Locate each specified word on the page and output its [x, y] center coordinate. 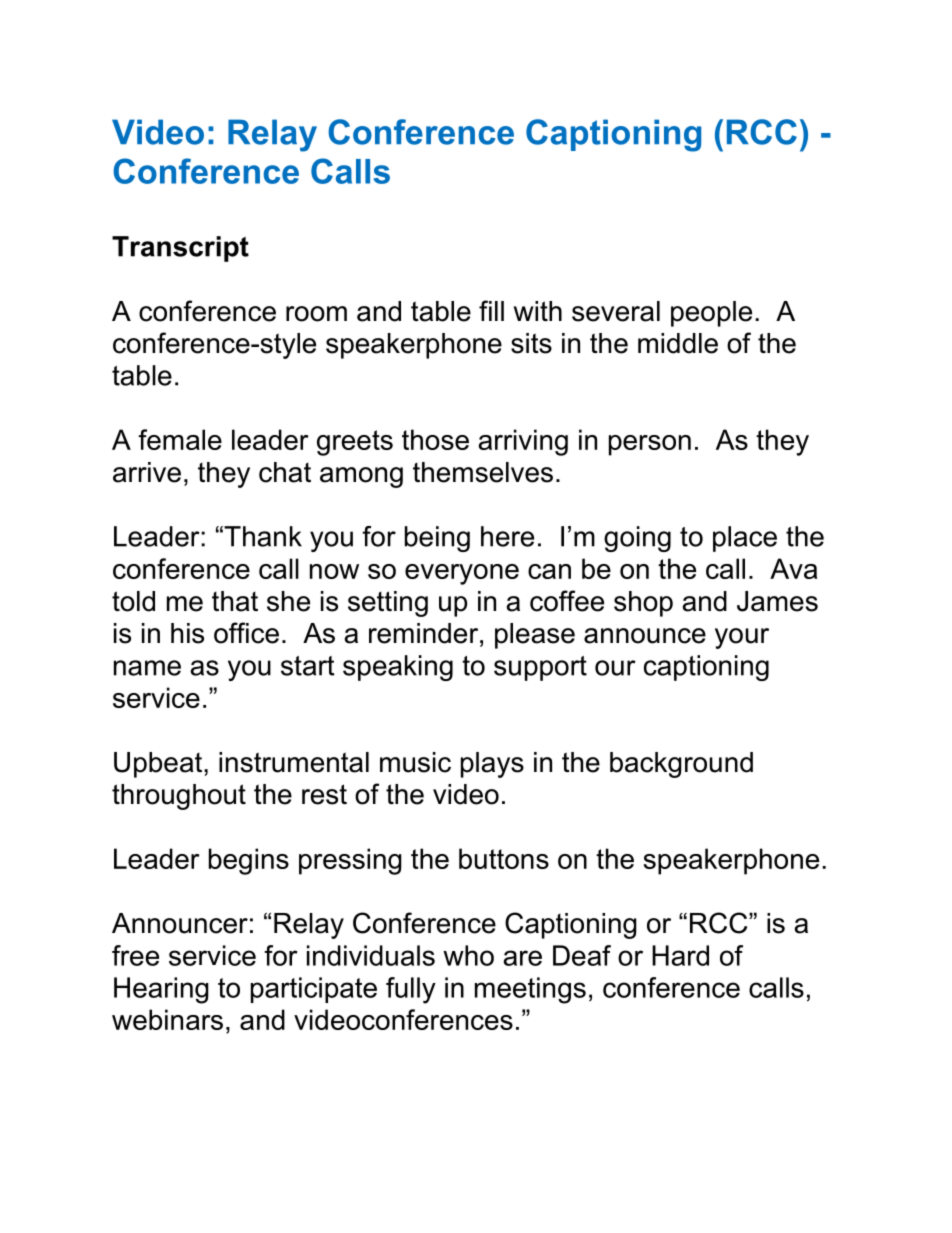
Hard [680, 955]
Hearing [161, 990]
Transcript [180, 249]
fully [411, 990]
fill [491, 310]
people [711, 314]
